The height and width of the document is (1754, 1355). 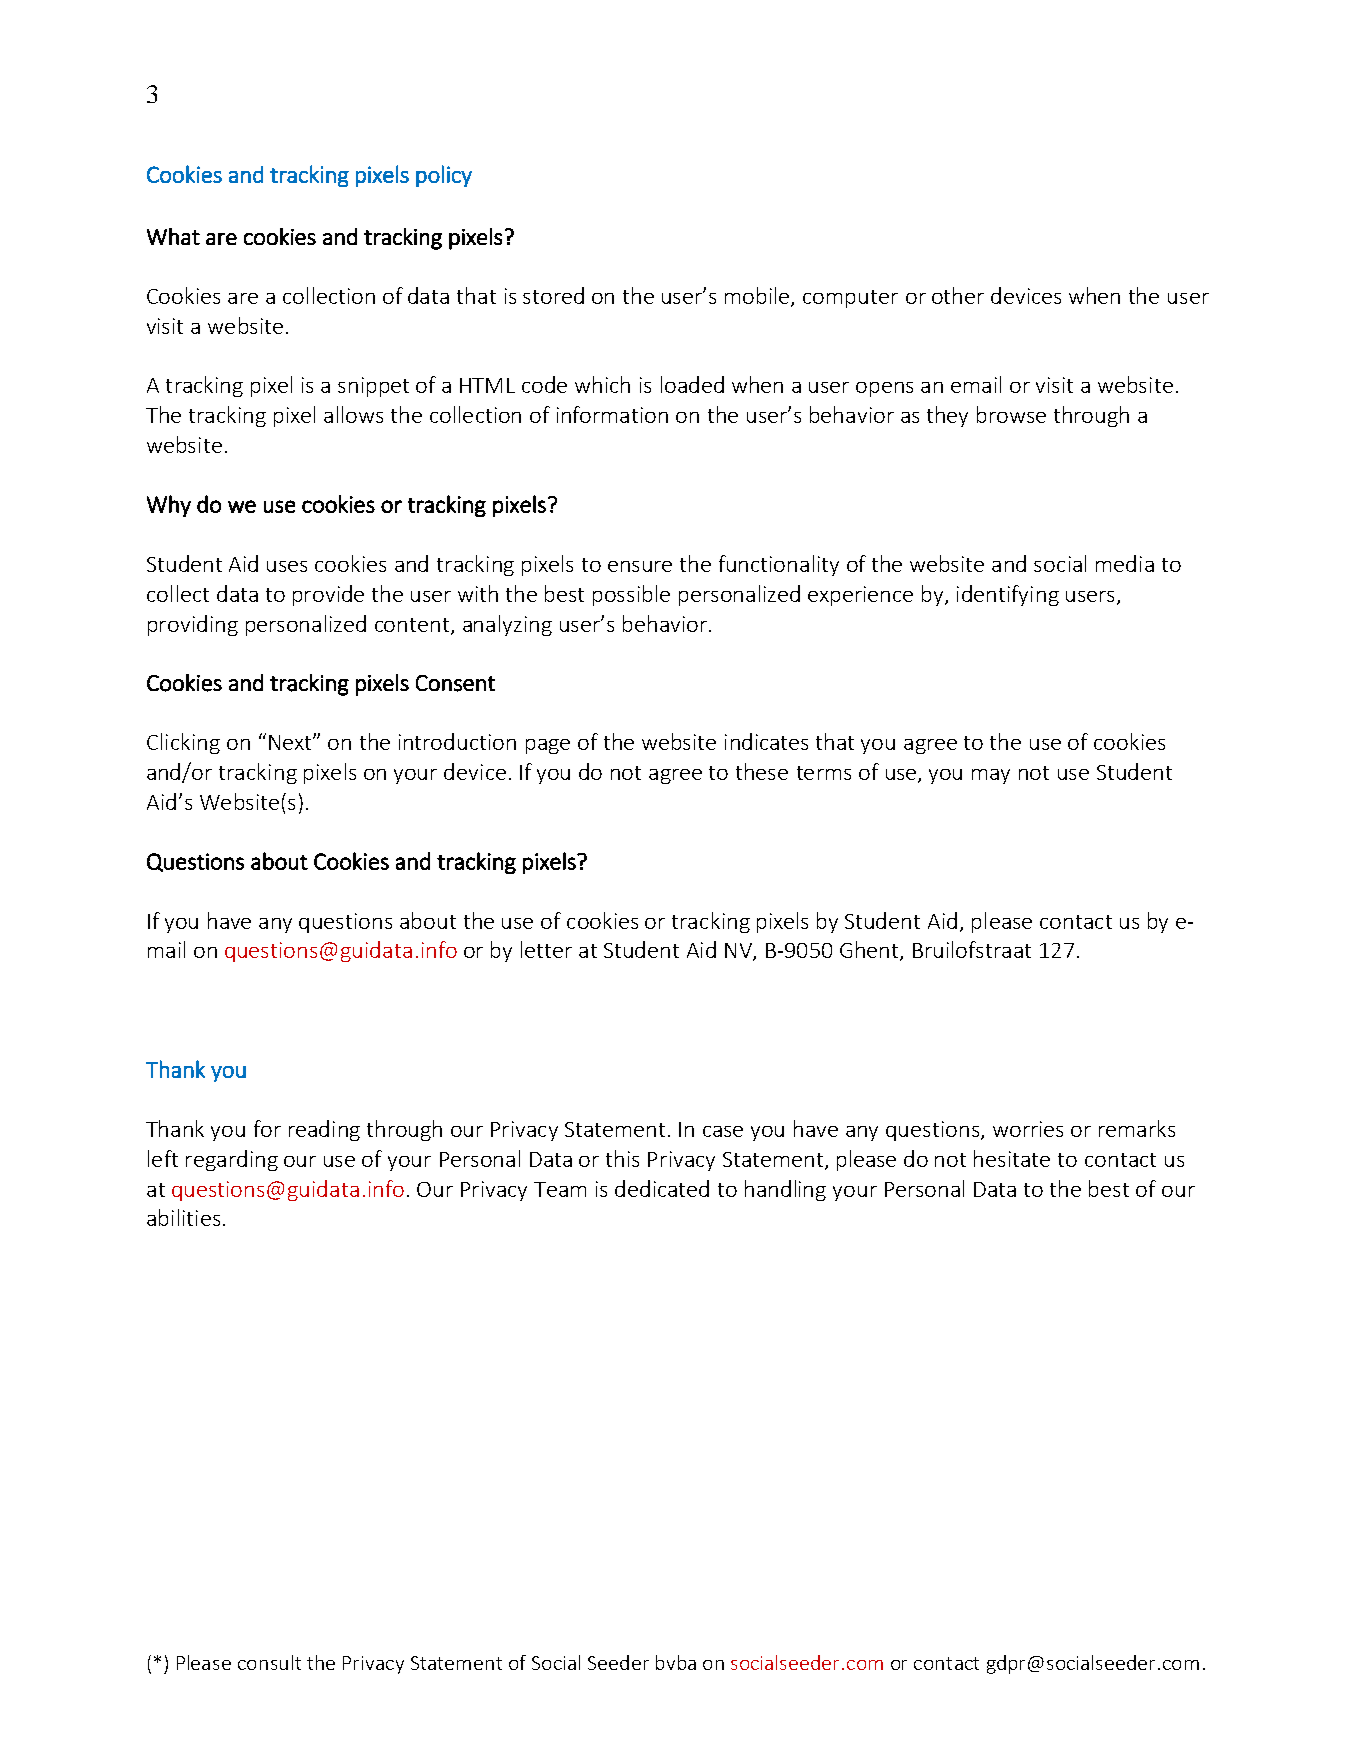 What do you see at coordinates (662, 1188) in the document?
I see `dedicated` at bounding box center [662, 1188].
